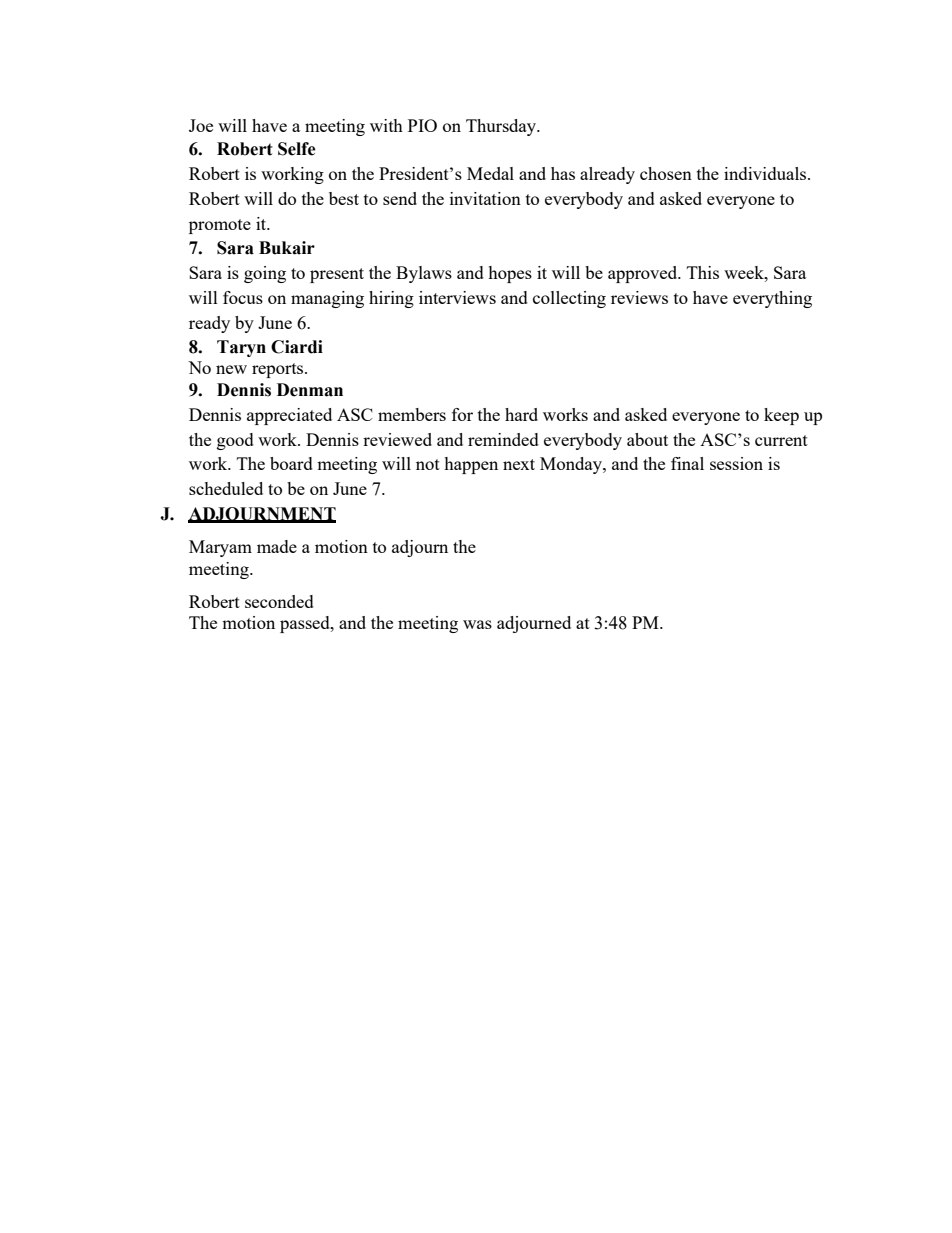  Describe the element at coordinates (291, 463) in the screenshot. I see `board` at that location.
